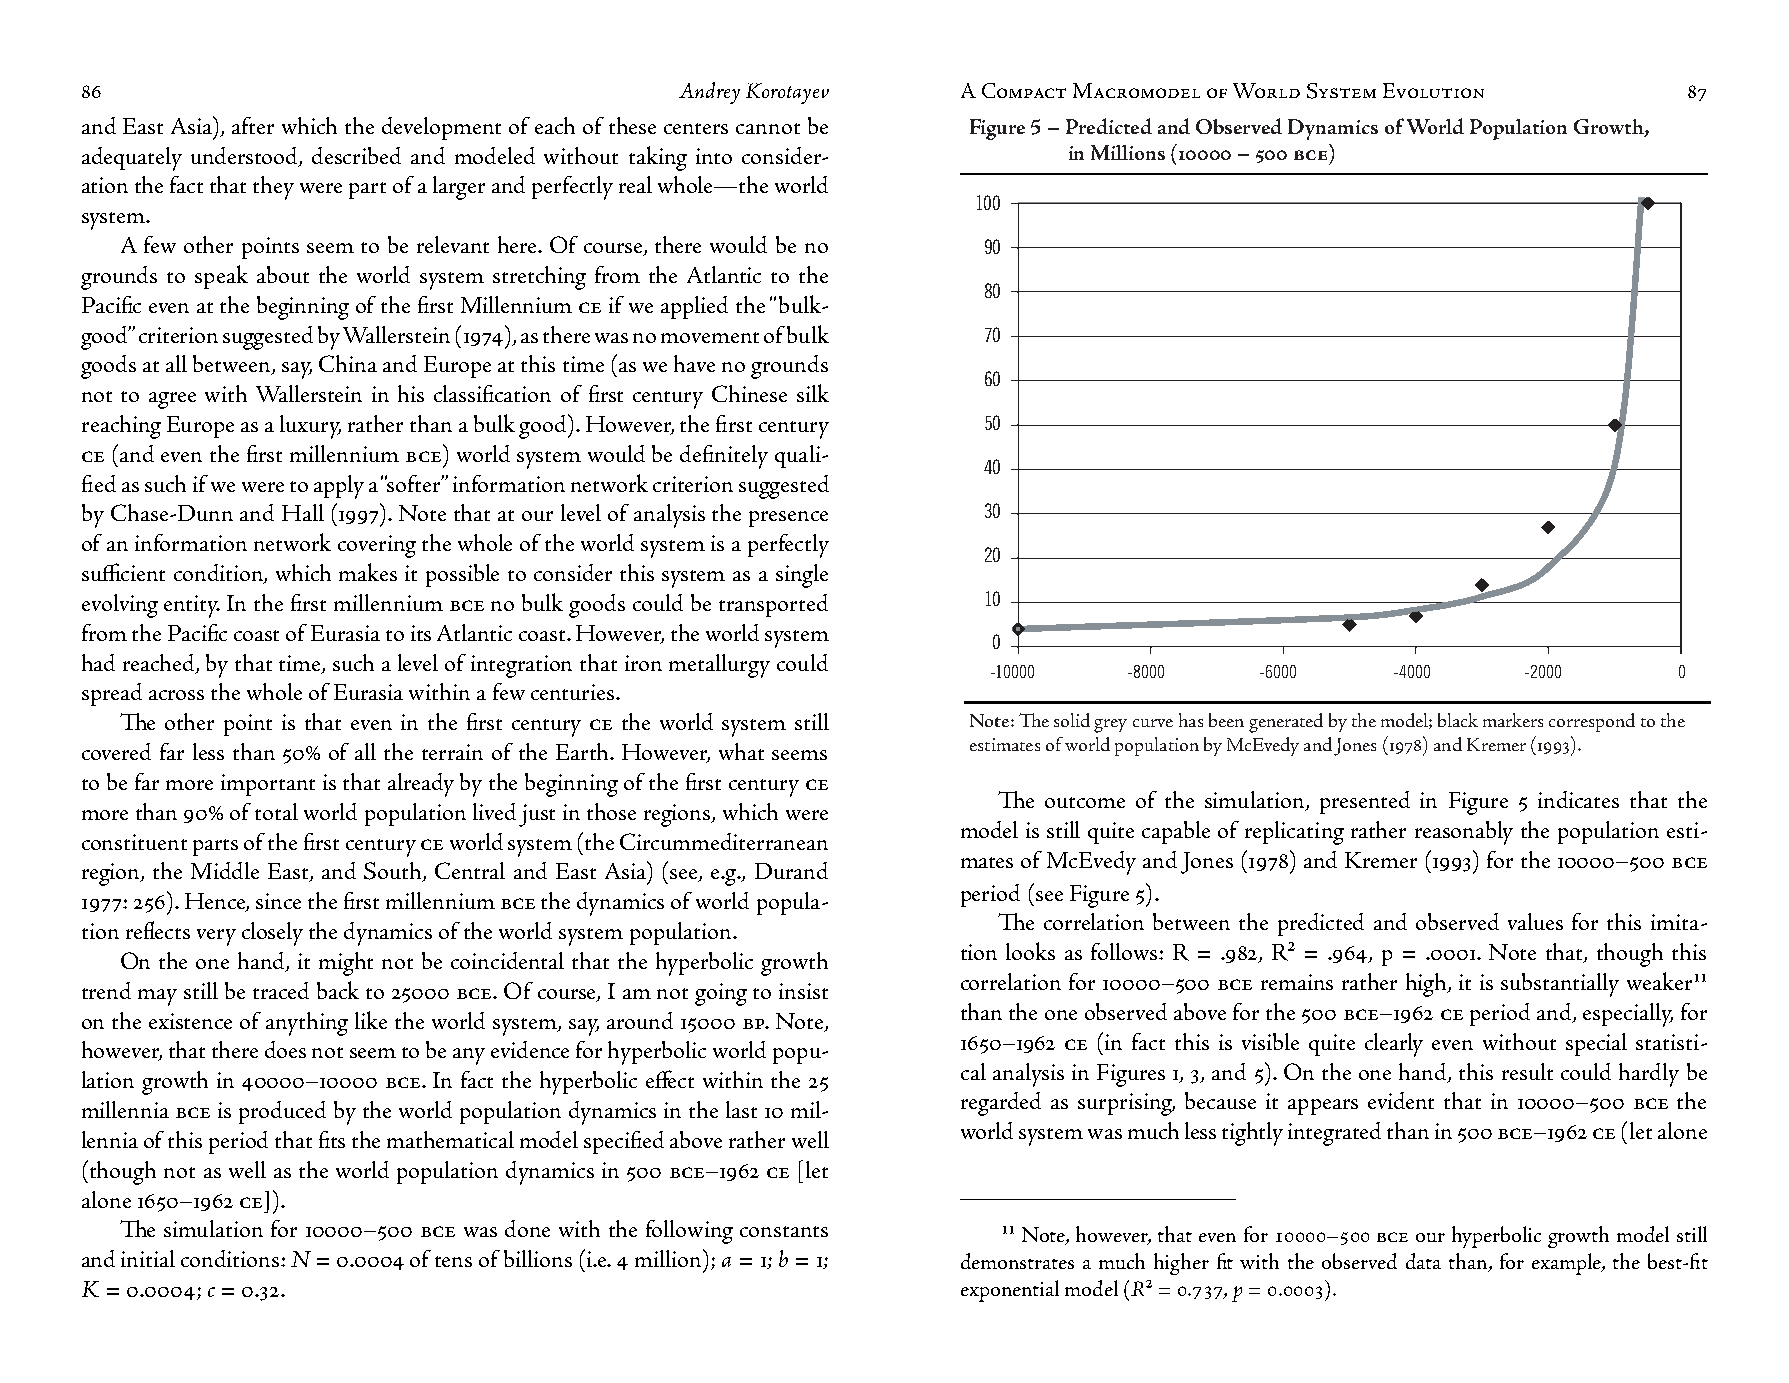 The image size is (1789, 1383). What do you see at coordinates (1024, 90) in the document?
I see `Compact` at bounding box center [1024, 90].
